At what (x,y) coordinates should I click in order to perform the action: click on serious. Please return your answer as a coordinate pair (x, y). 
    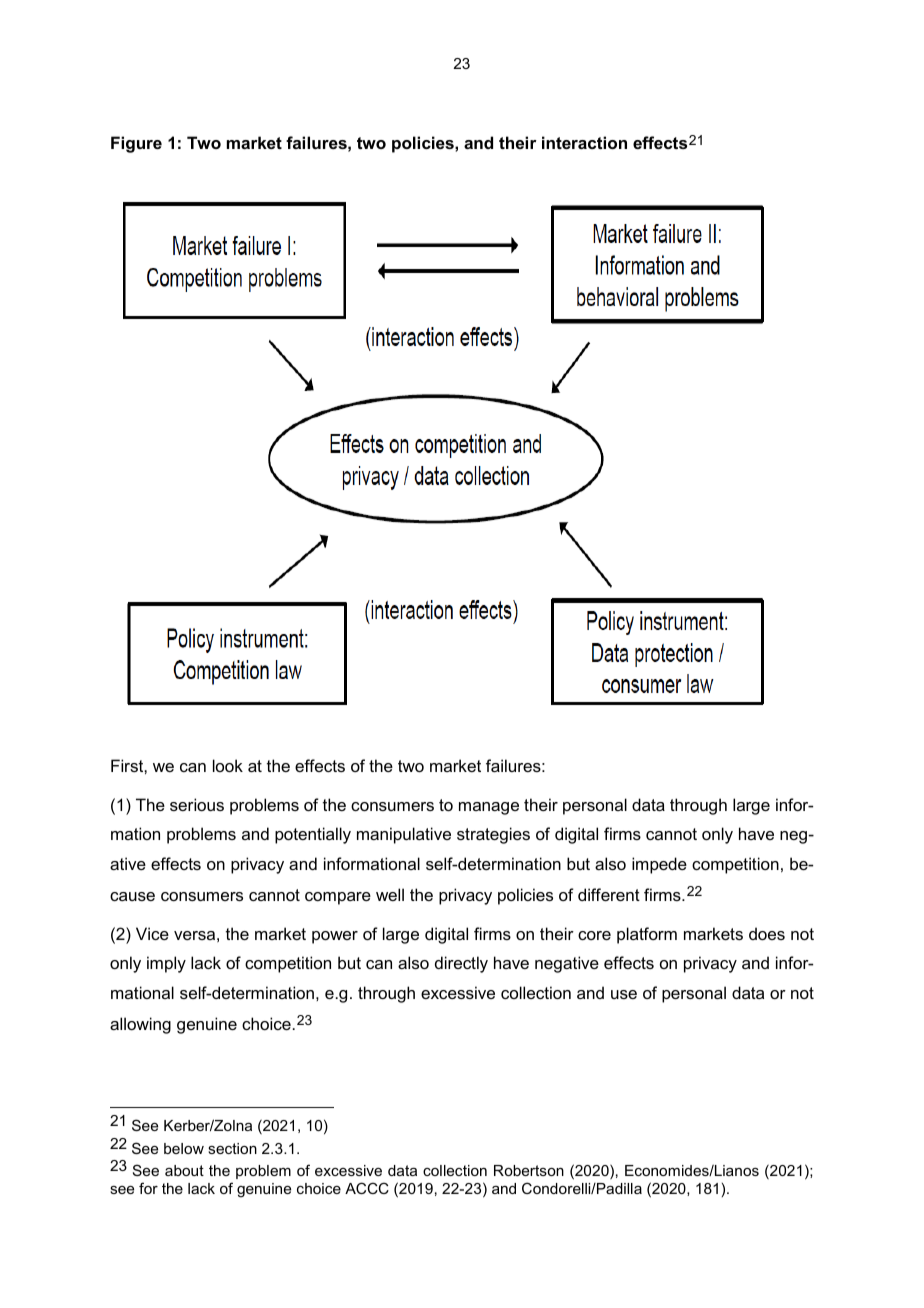
    Looking at the image, I should click on (197, 804).
